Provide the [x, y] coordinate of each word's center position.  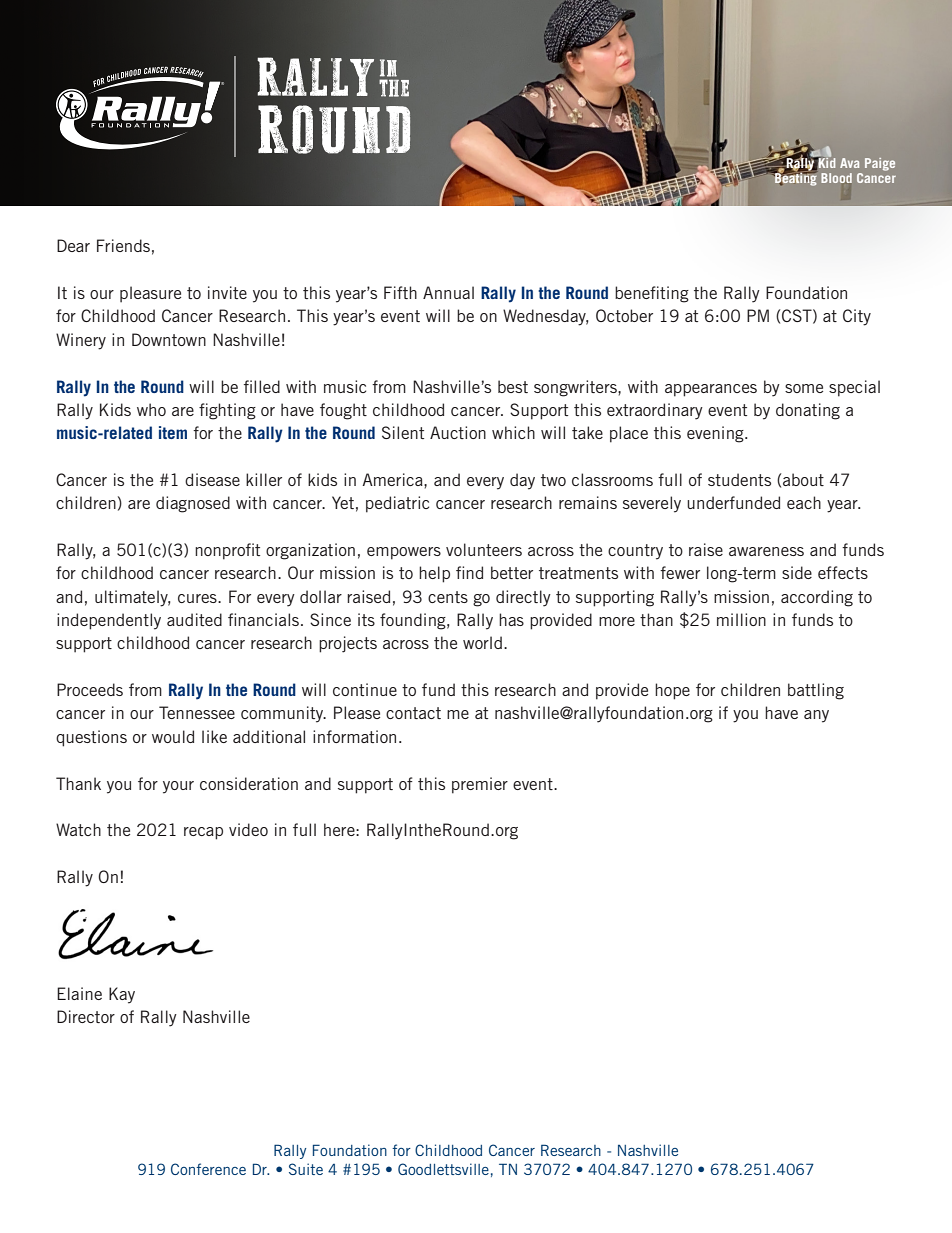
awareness [766, 551]
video [248, 829]
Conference [208, 1169]
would [173, 736]
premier [480, 785]
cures [198, 598]
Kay [122, 995]
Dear [73, 245]
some [804, 388]
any [816, 716]
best [513, 386]
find [469, 572]
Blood [836, 178]
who [151, 409]
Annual [448, 292]
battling [816, 691]
